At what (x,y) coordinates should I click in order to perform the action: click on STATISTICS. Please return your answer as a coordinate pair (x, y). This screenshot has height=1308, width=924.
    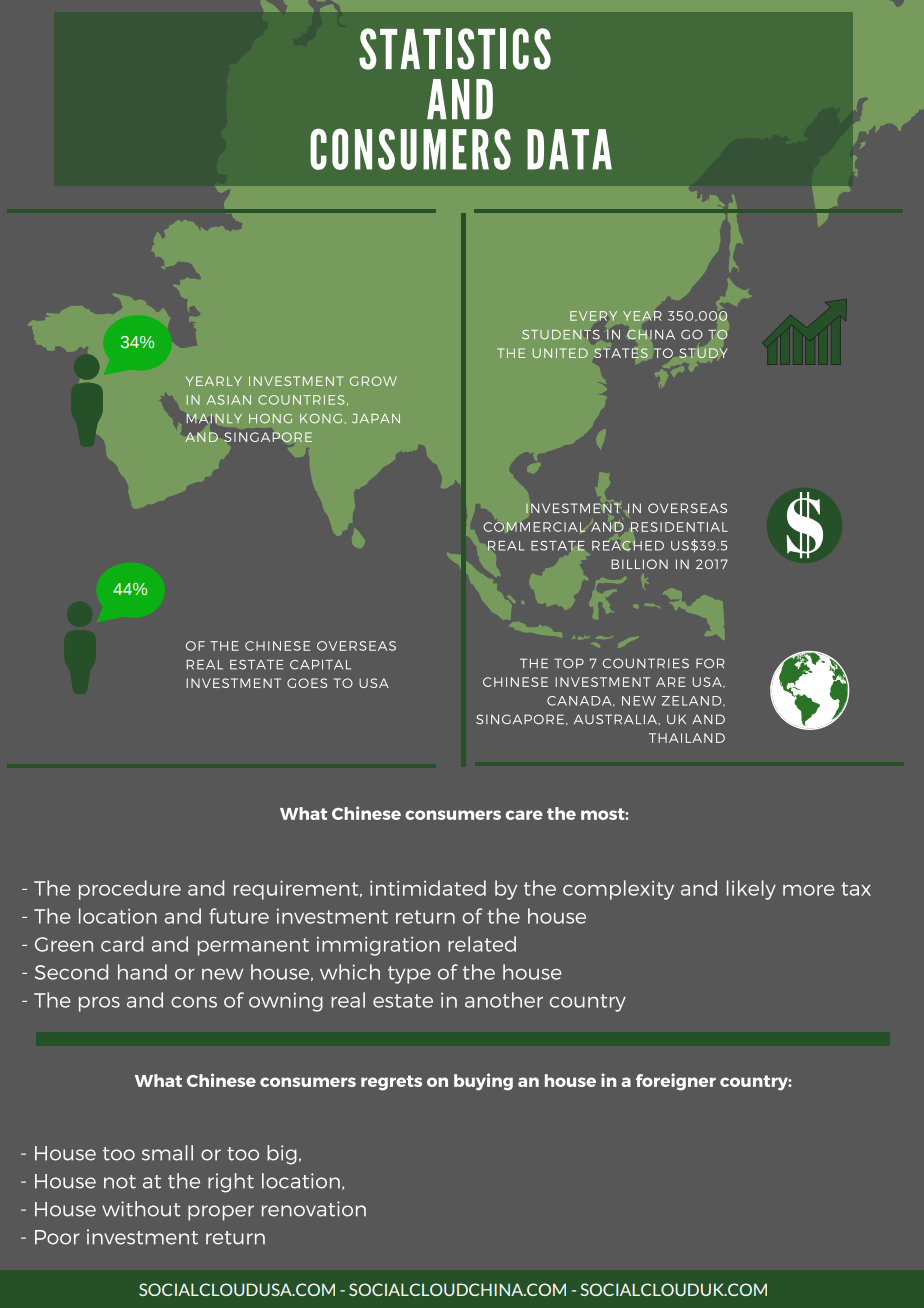
    Looking at the image, I should click on (455, 49).
